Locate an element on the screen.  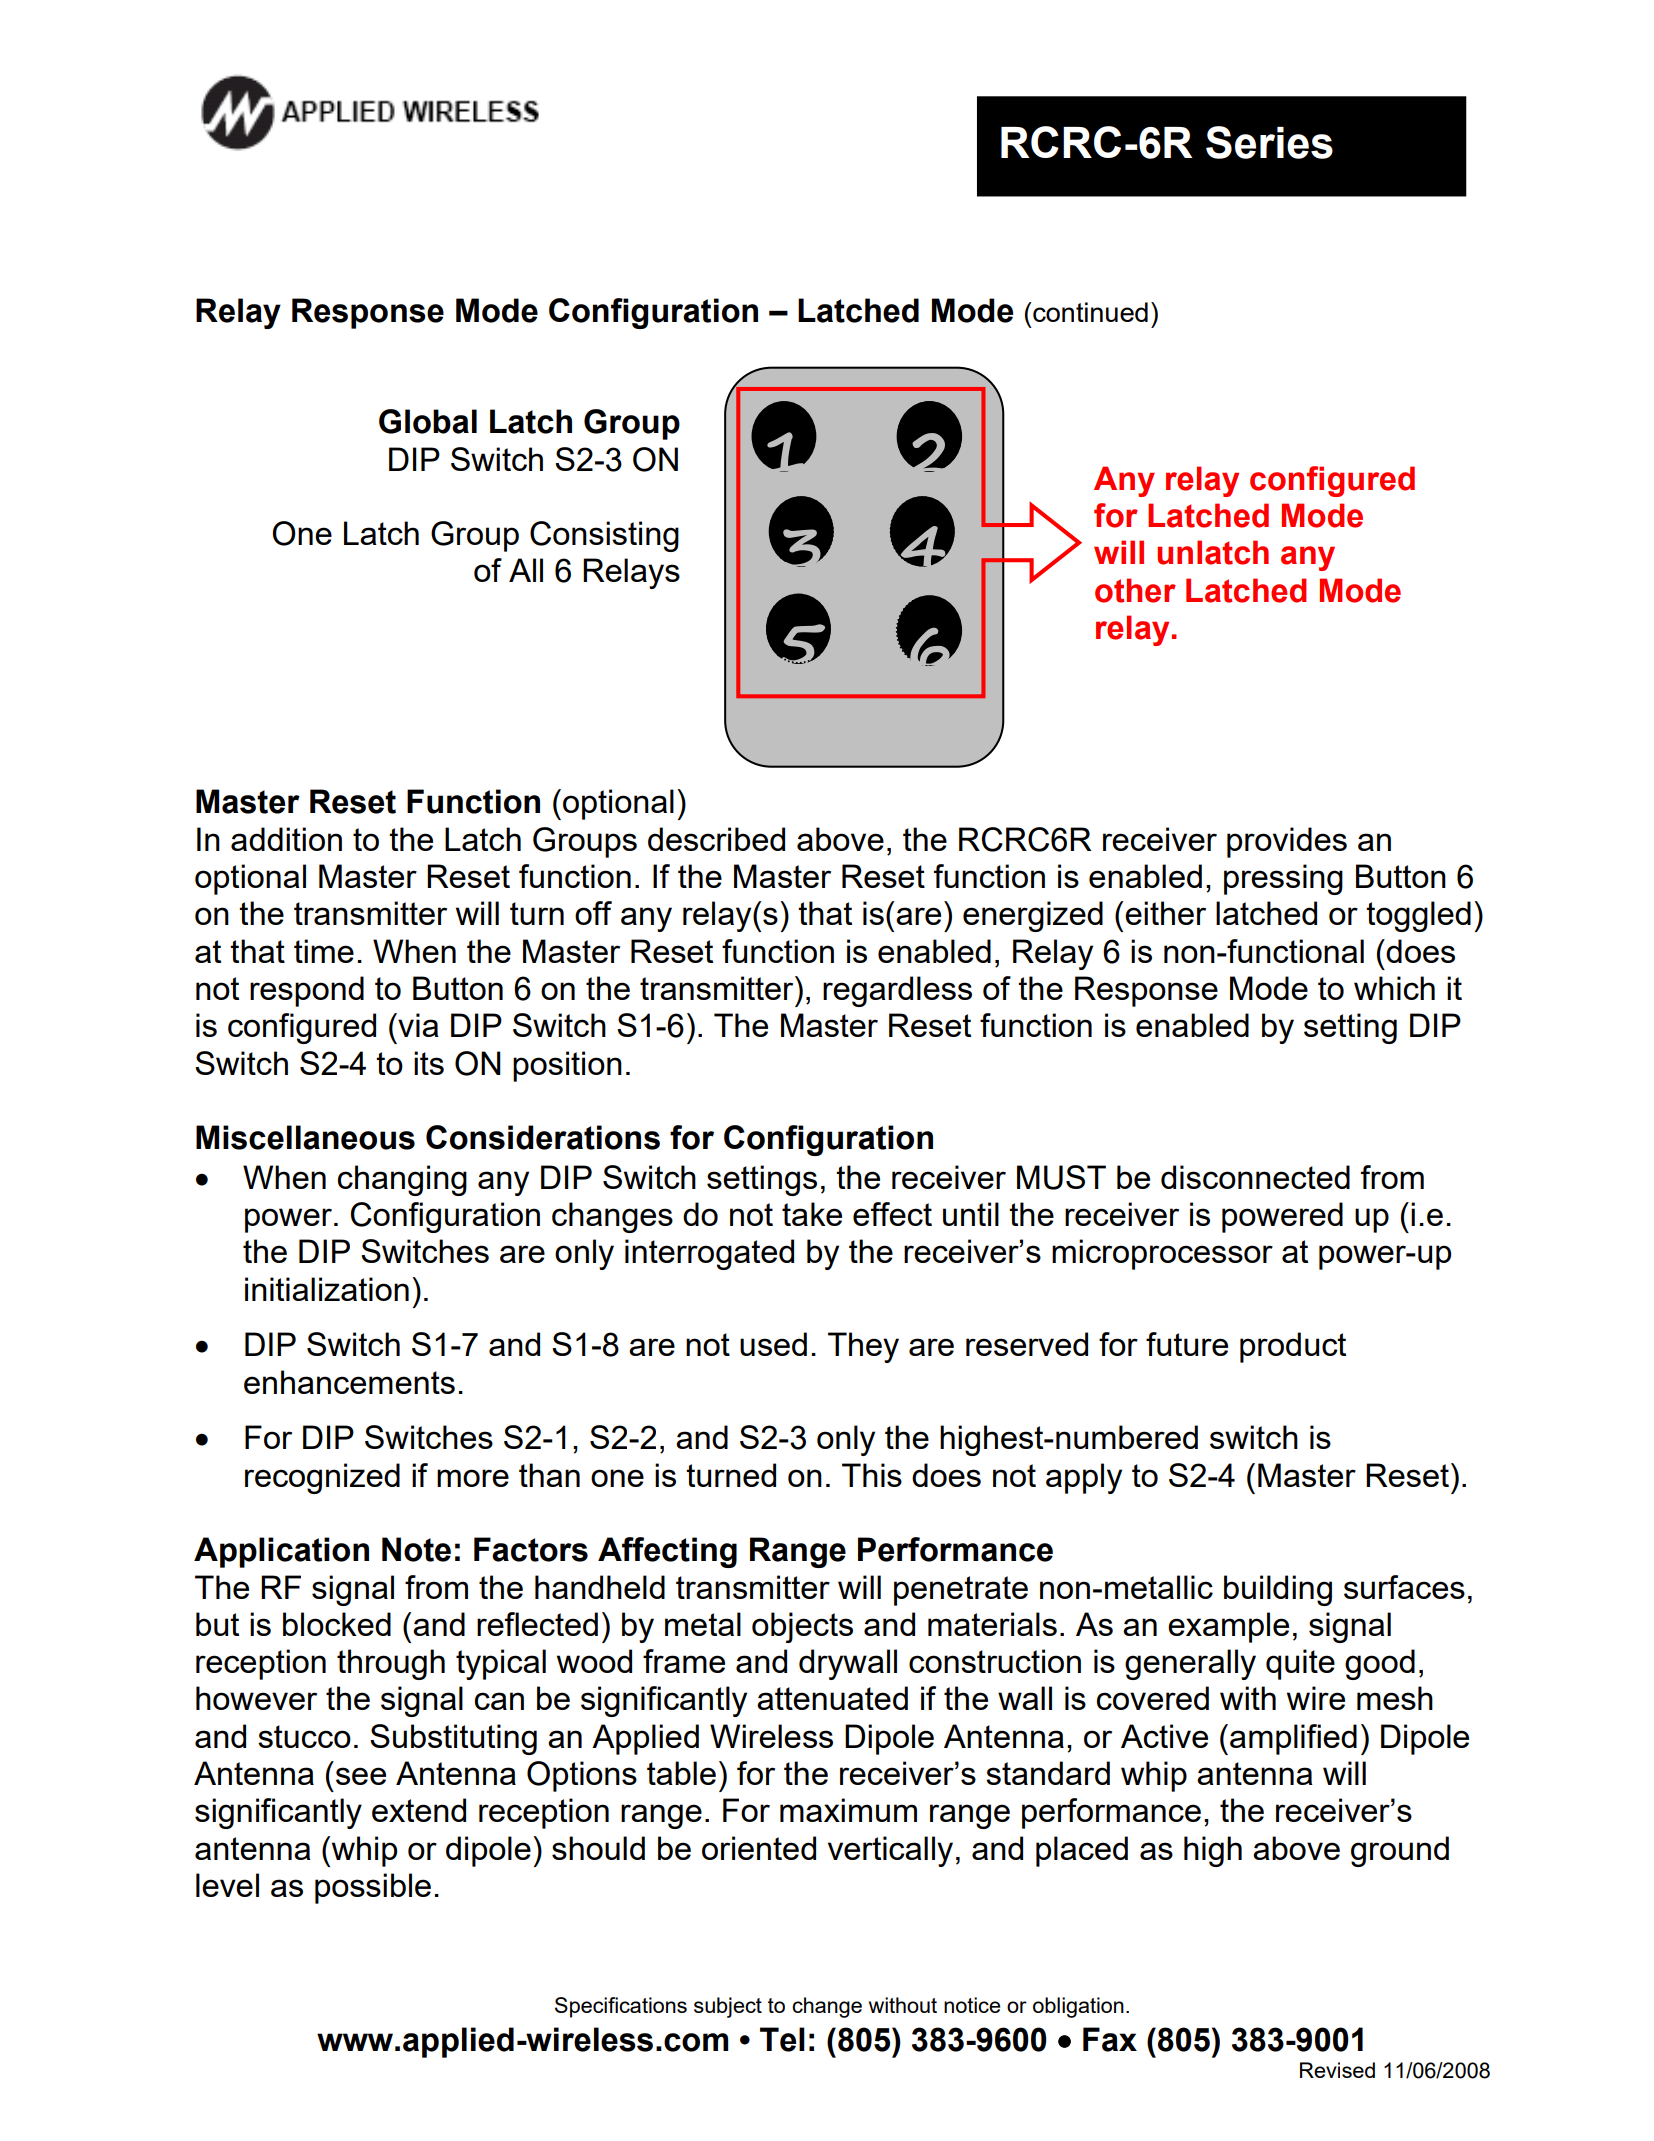
provides is located at coordinates (1287, 842).
